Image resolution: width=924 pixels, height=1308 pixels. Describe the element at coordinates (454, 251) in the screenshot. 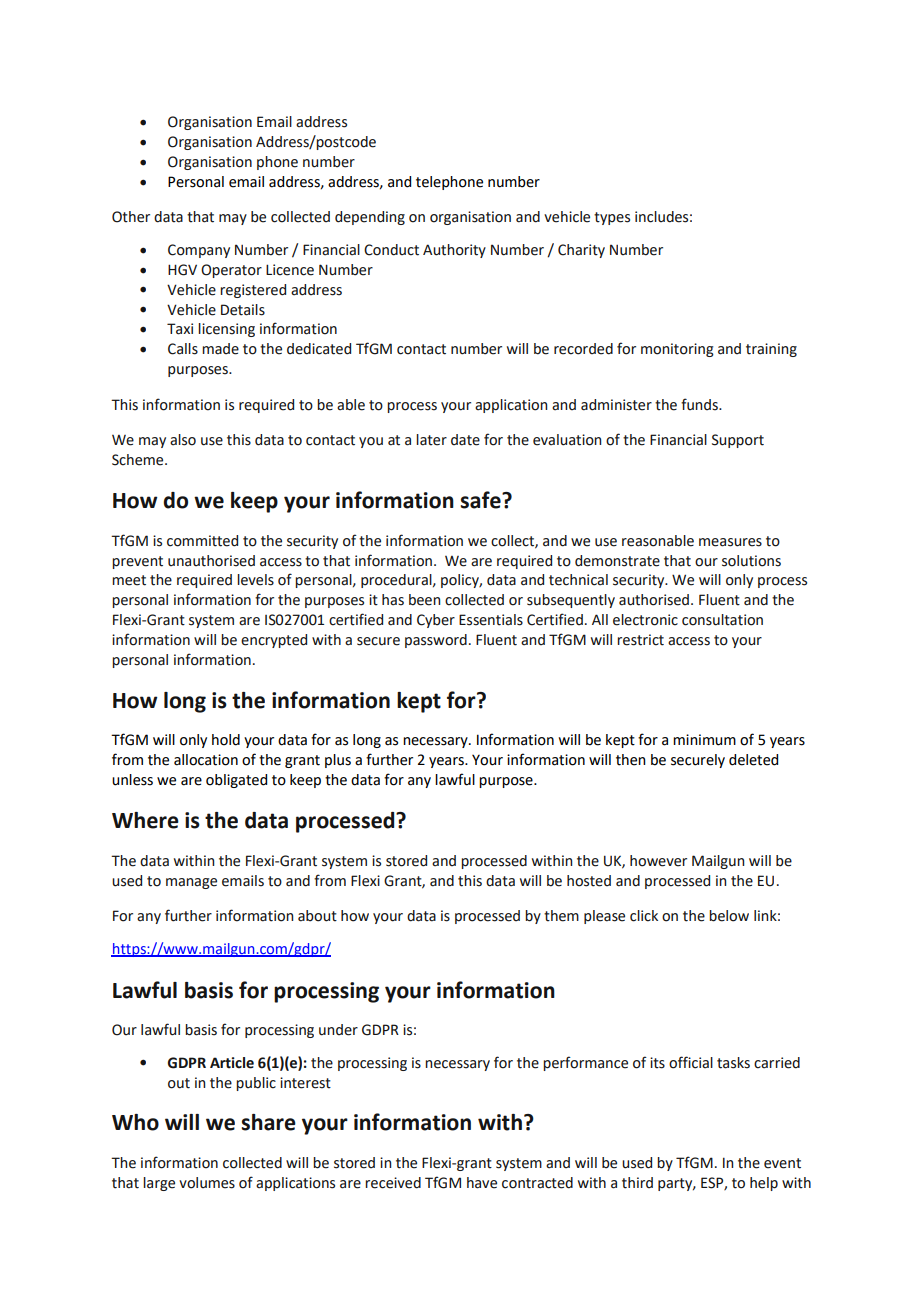

I see `Authority` at that location.
